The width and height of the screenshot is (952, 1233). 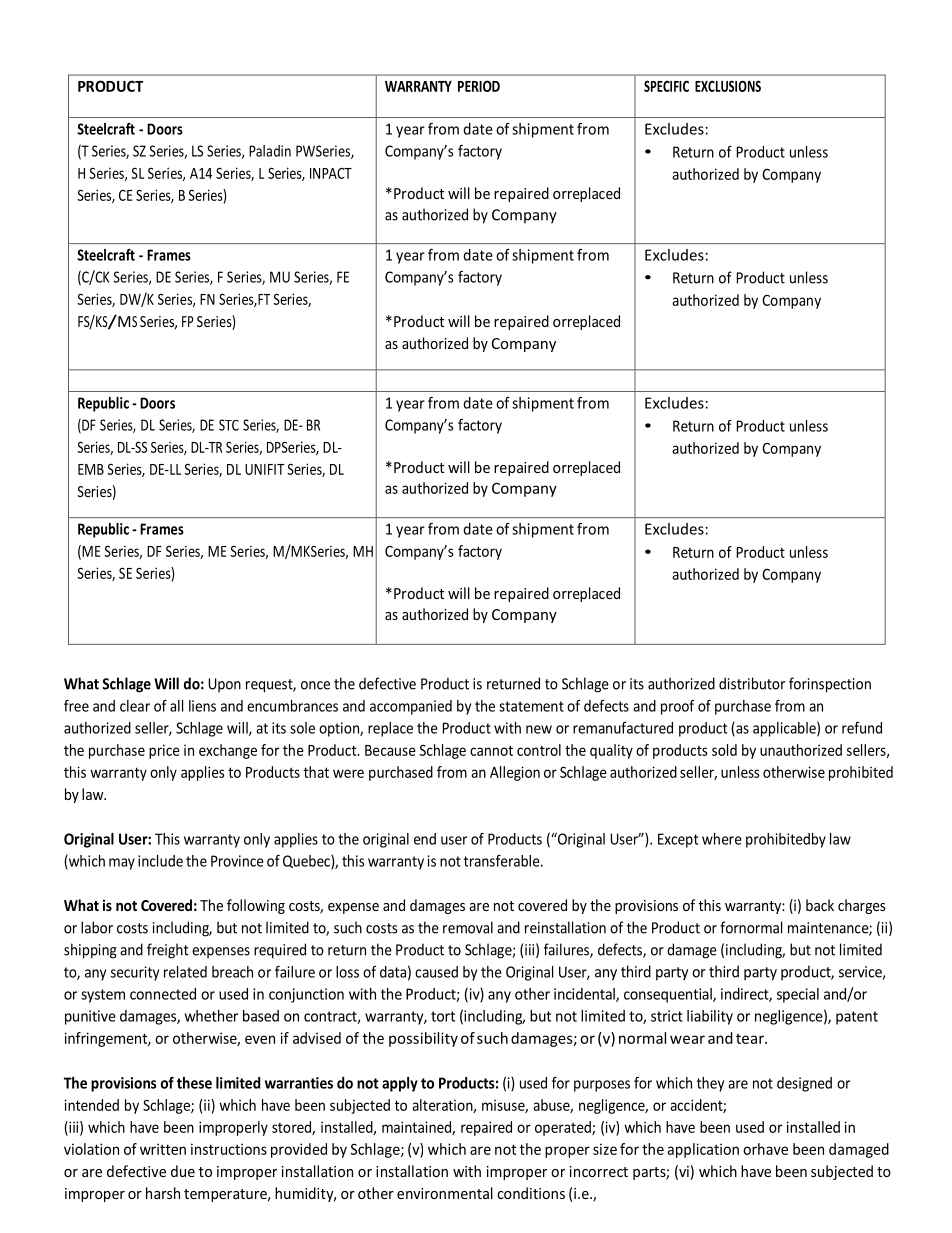 I want to click on environmental, so click(x=445, y=1193).
